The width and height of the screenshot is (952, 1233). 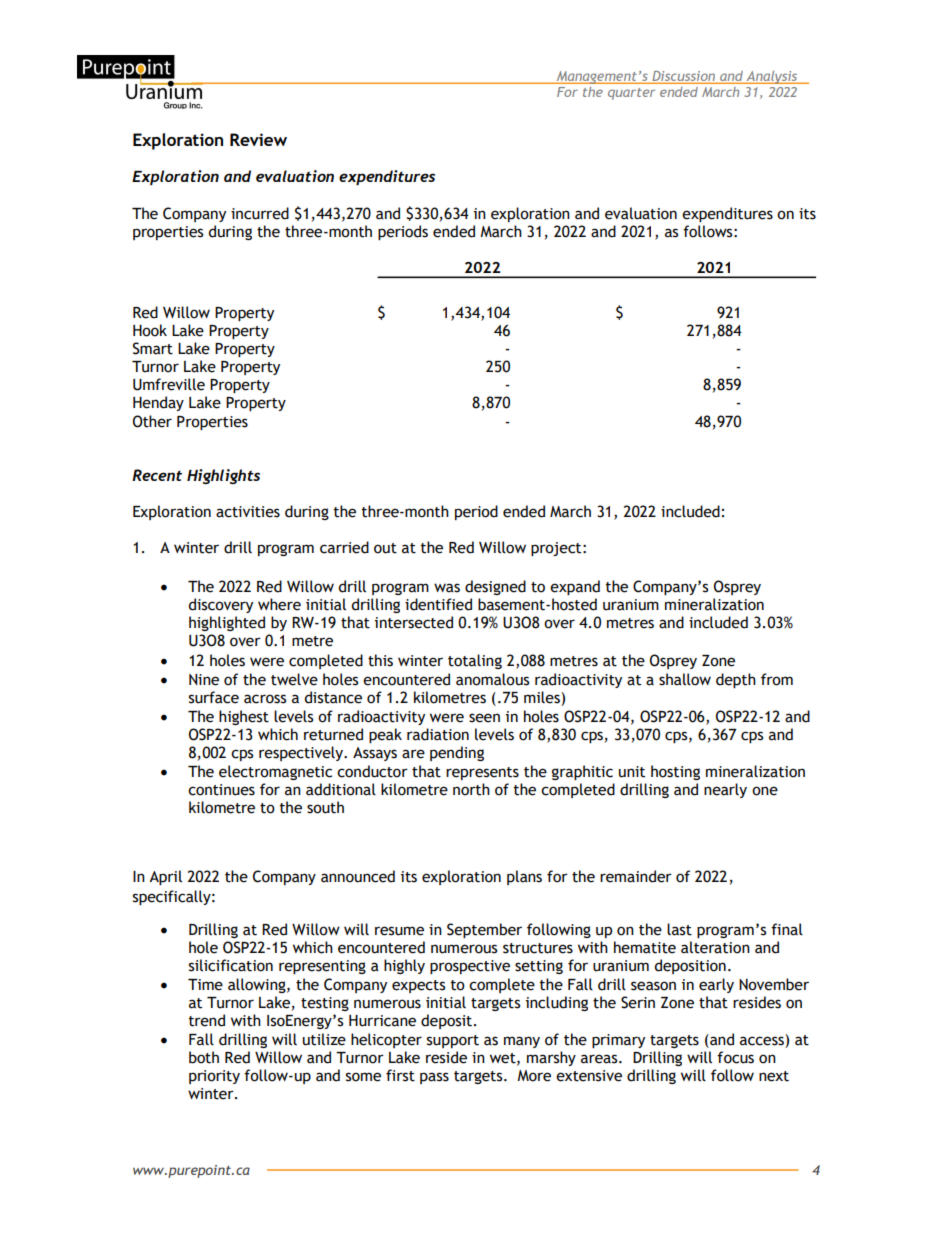 What do you see at coordinates (204, 1057) in the screenshot?
I see `both` at bounding box center [204, 1057].
